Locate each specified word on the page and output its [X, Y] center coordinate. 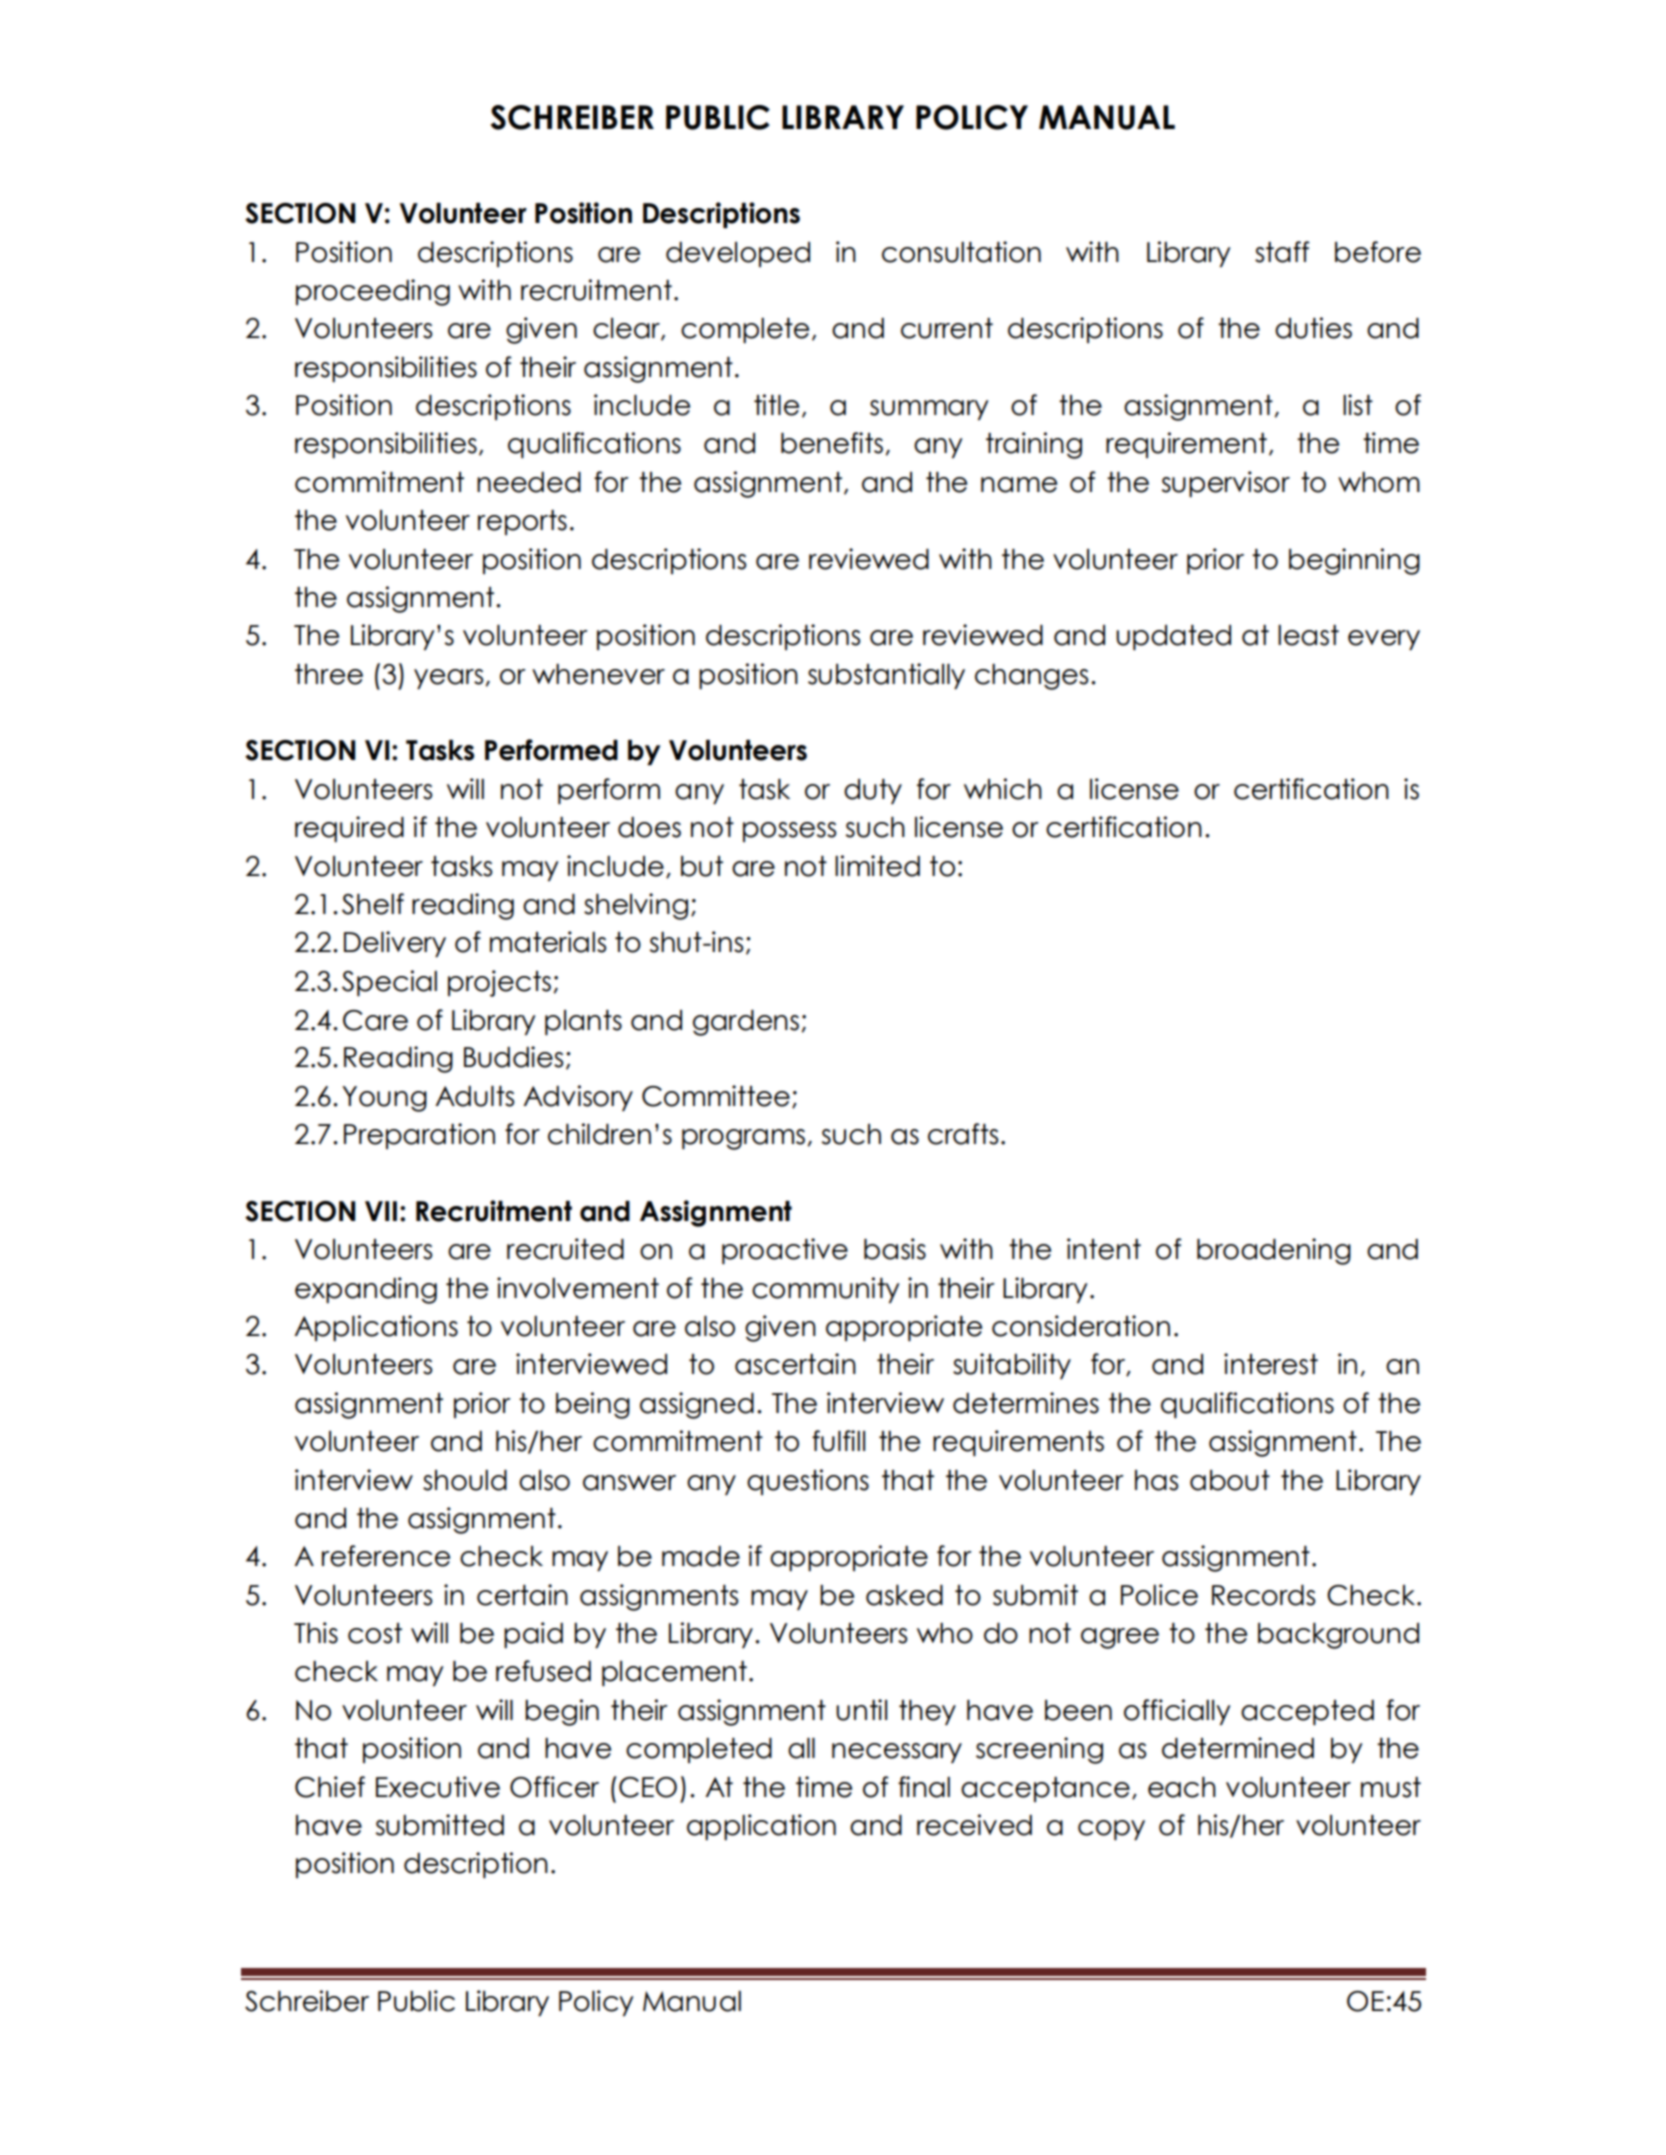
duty [873, 791]
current [947, 328]
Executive [438, 1787]
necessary [897, 1753]
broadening [1274, 1251]
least [1308, 635]
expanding [366, 1290]
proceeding [373, 292]
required [349, 829]
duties [1313, 328]
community [825, 1290]
